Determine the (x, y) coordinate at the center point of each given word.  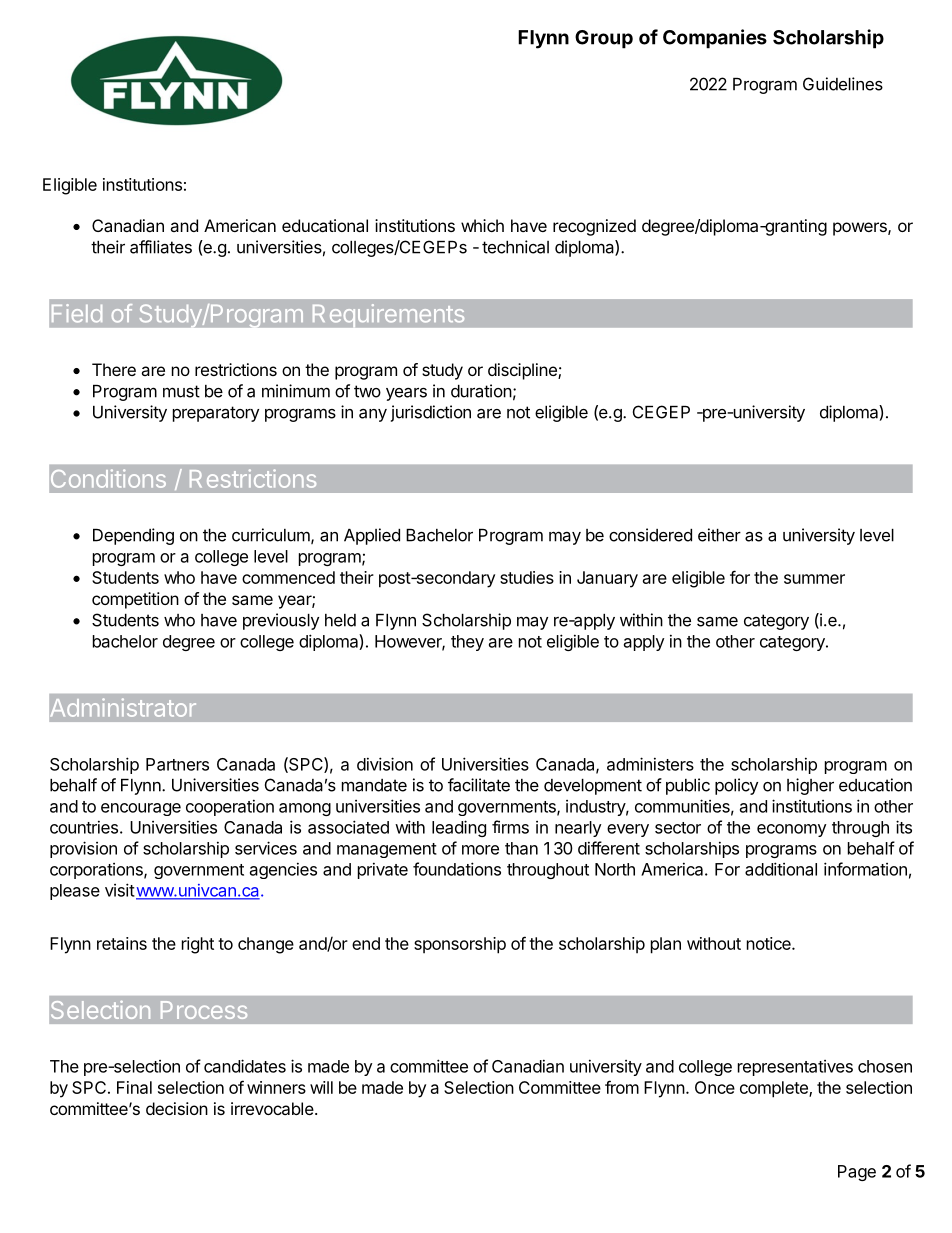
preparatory (216, 414)
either (719, 535)
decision (177, 1108)
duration (481, 391)
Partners (177, 764)
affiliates (161, 247)
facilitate (479, 785)
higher (810, 786)
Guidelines (843, 84)
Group (604, 39)
